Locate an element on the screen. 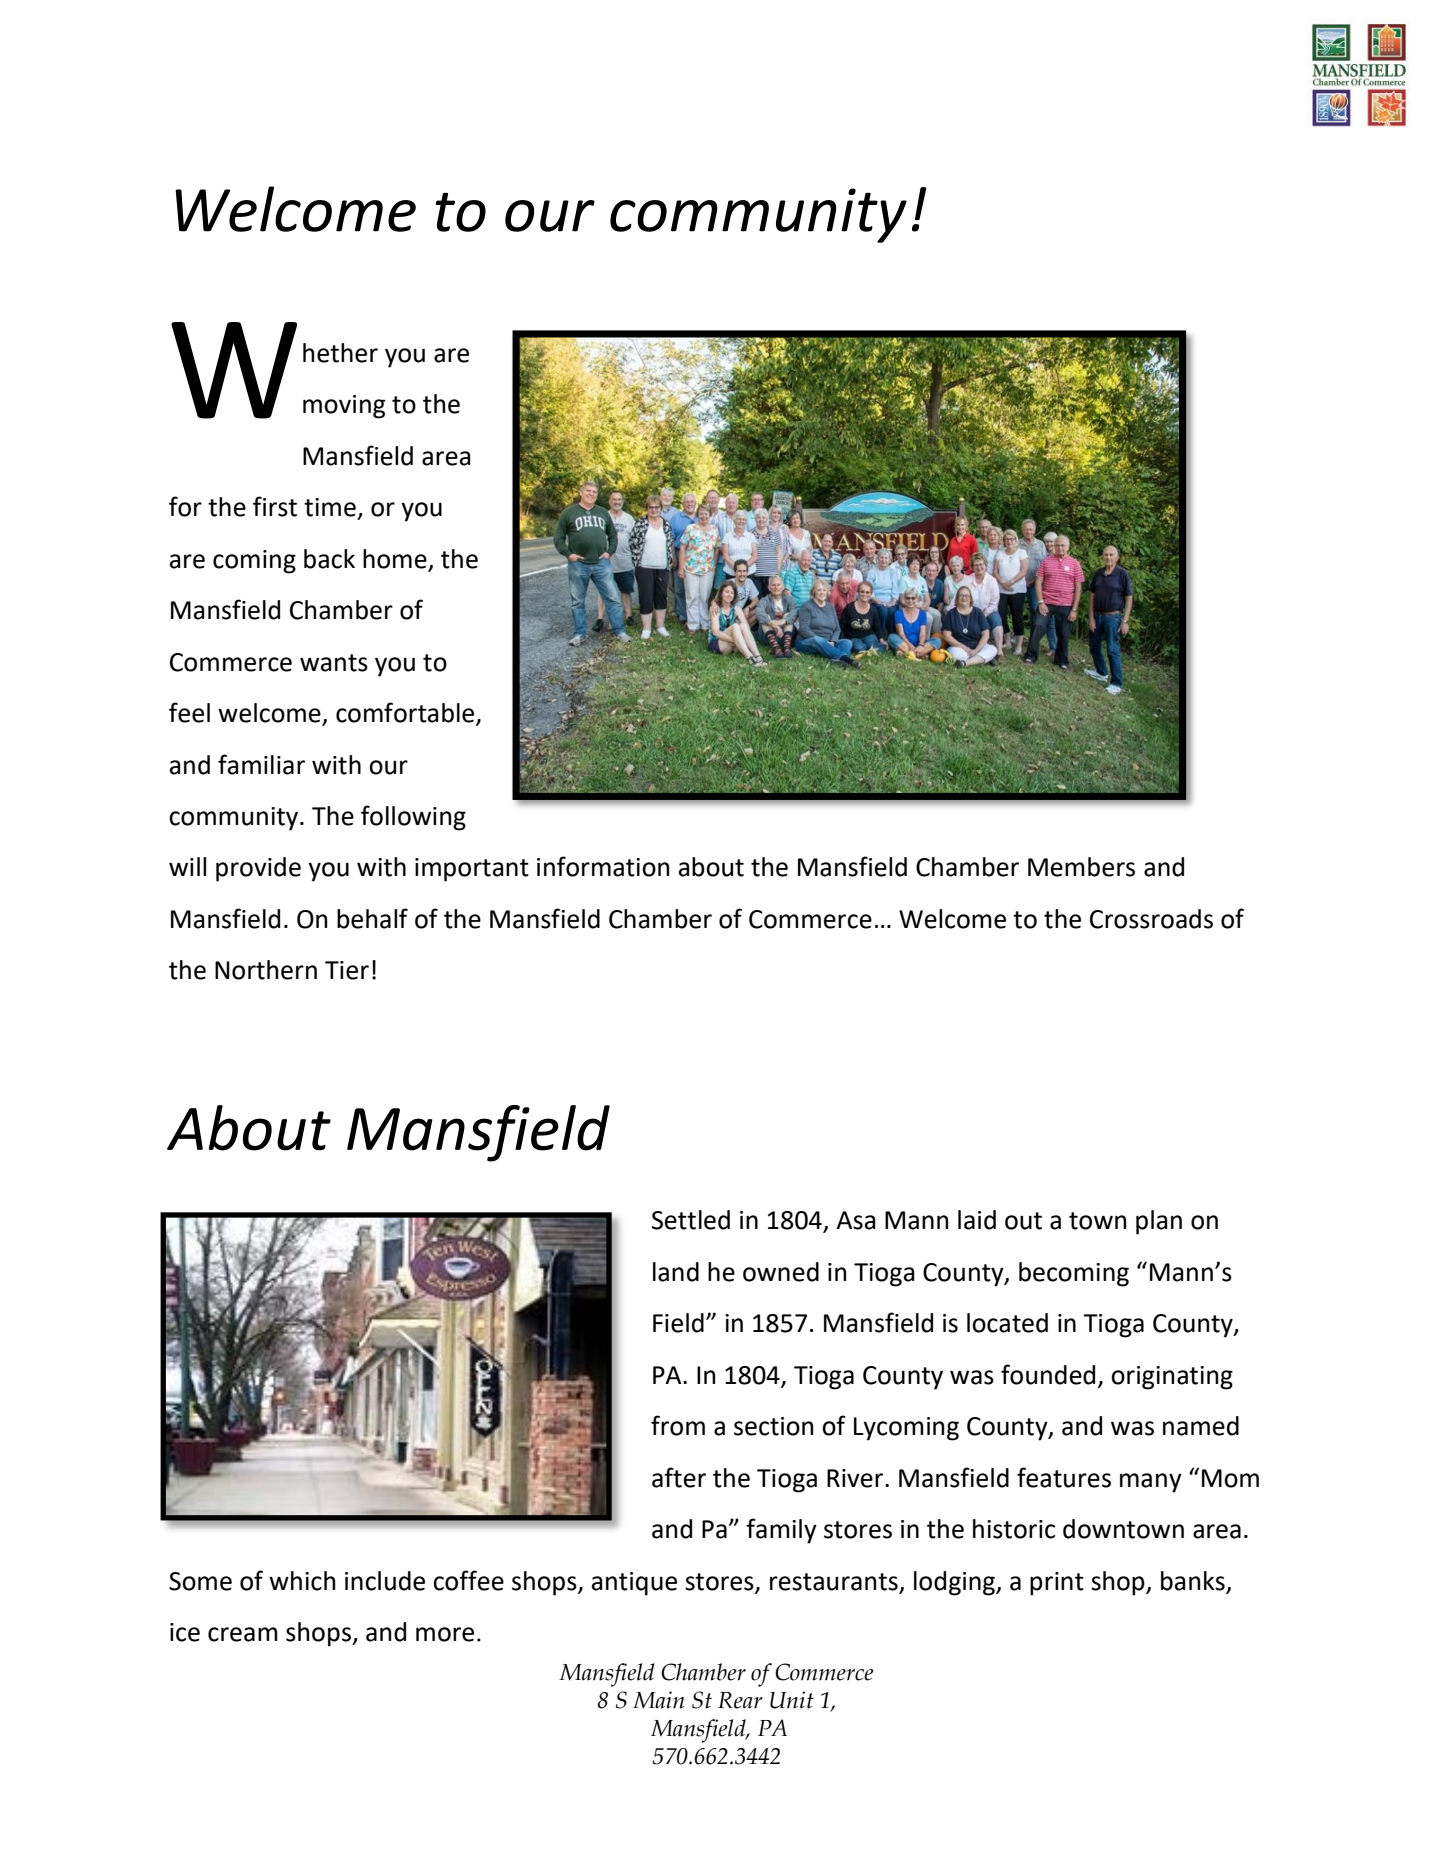 Image resolution: width=1434 pixels, height=1855 pixels. Crossroads is located at coordinates (1151, 919).
